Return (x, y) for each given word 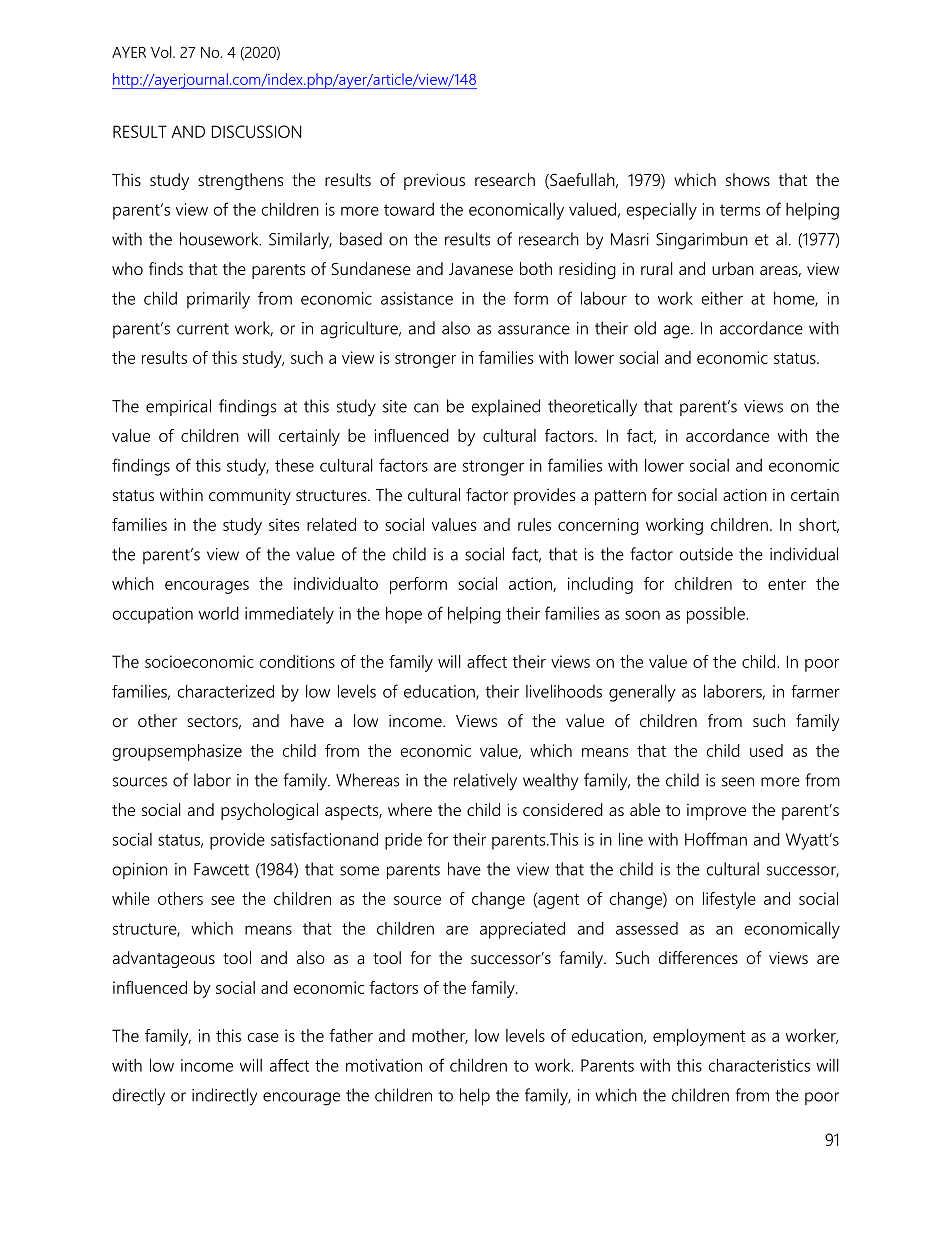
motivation (384, 1065)
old (645, 328)
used (766, 750)
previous (434, 181)
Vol (162, 52)
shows (748, 179)
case (263, 1037)
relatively (485, 782)
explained (506, 407)
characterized (225, 691)
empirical (178, 407)
